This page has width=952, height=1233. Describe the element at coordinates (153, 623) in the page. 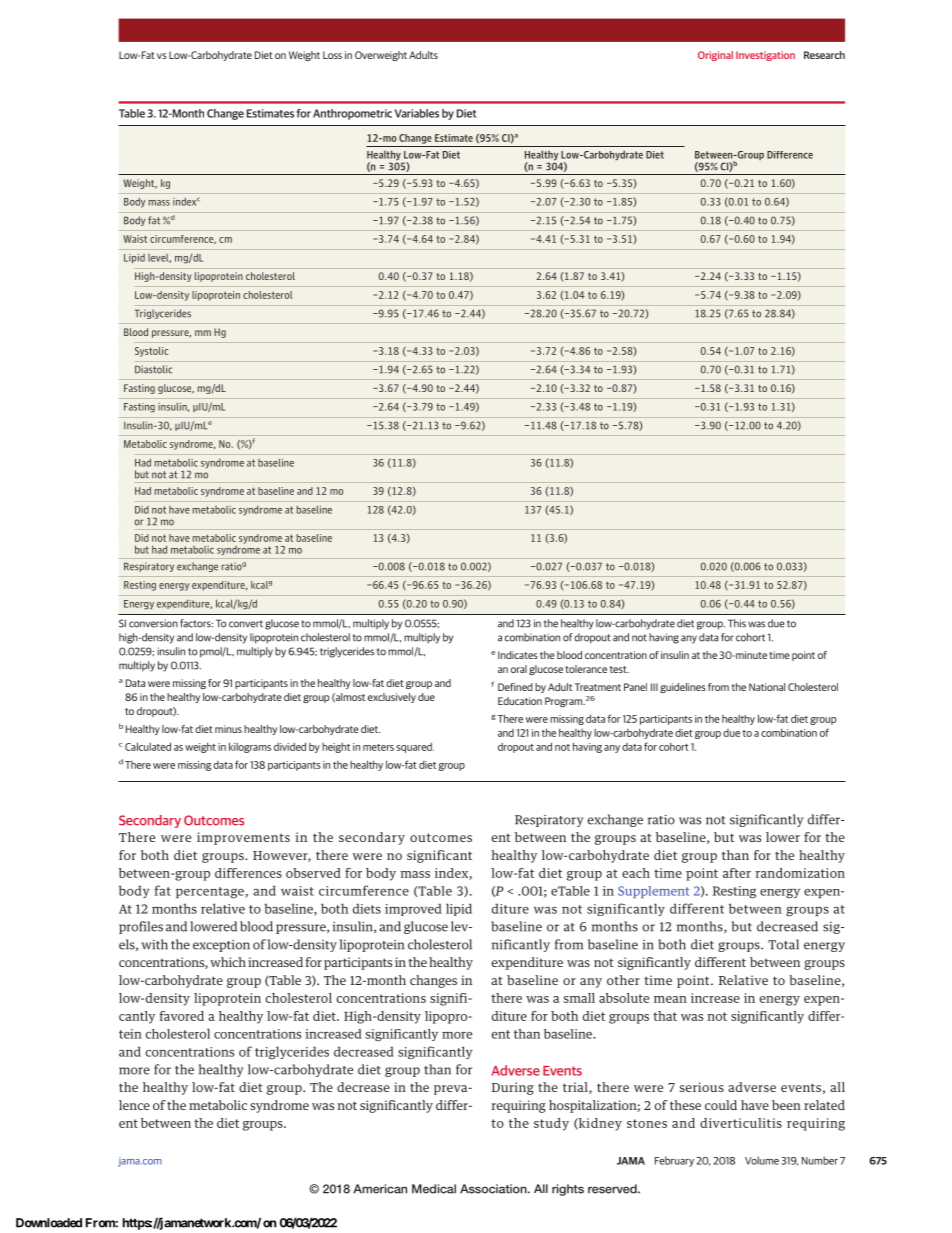

I see `conversion` at that location.
